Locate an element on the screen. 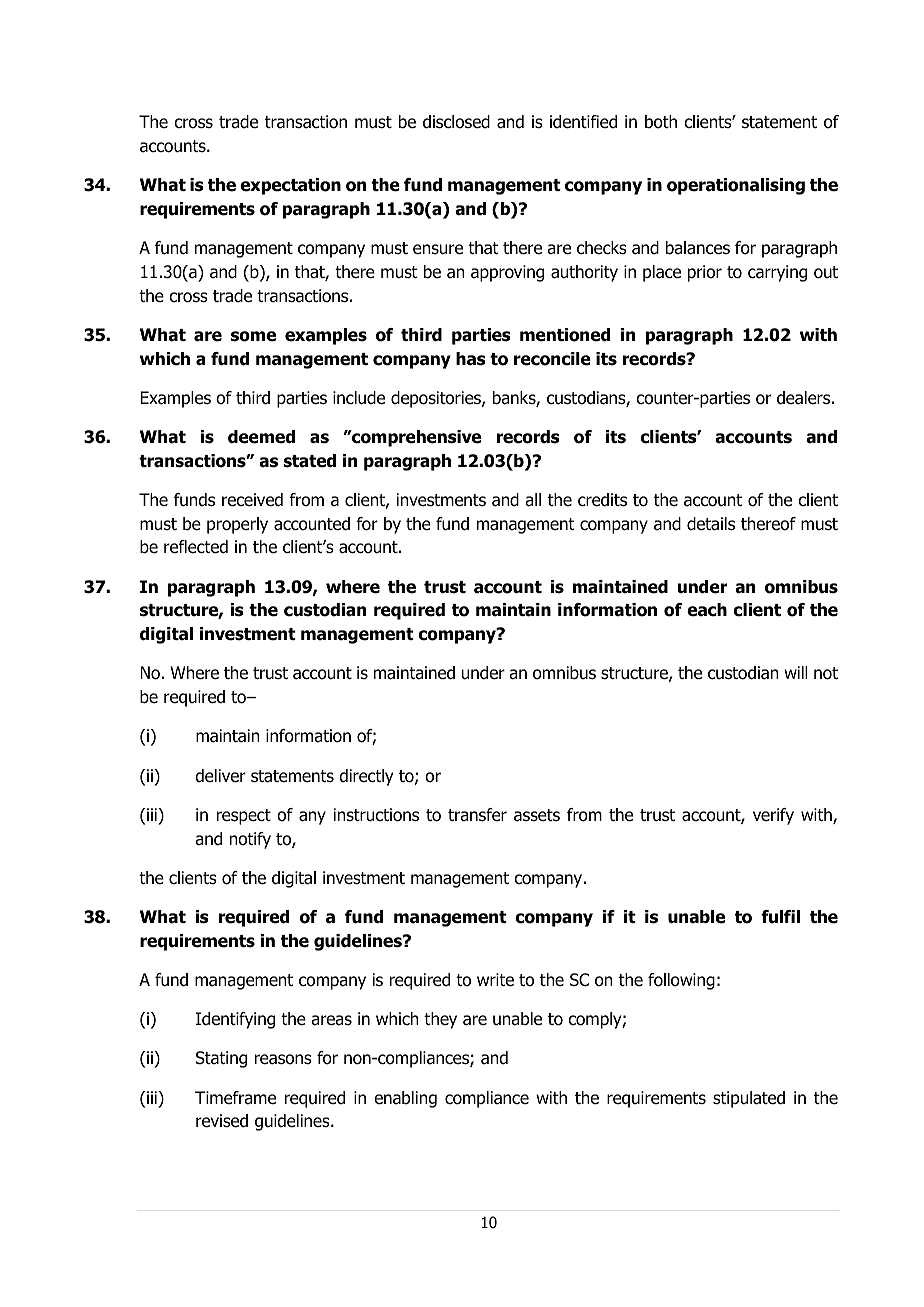  deemed is located at coordinates (261, 437).
